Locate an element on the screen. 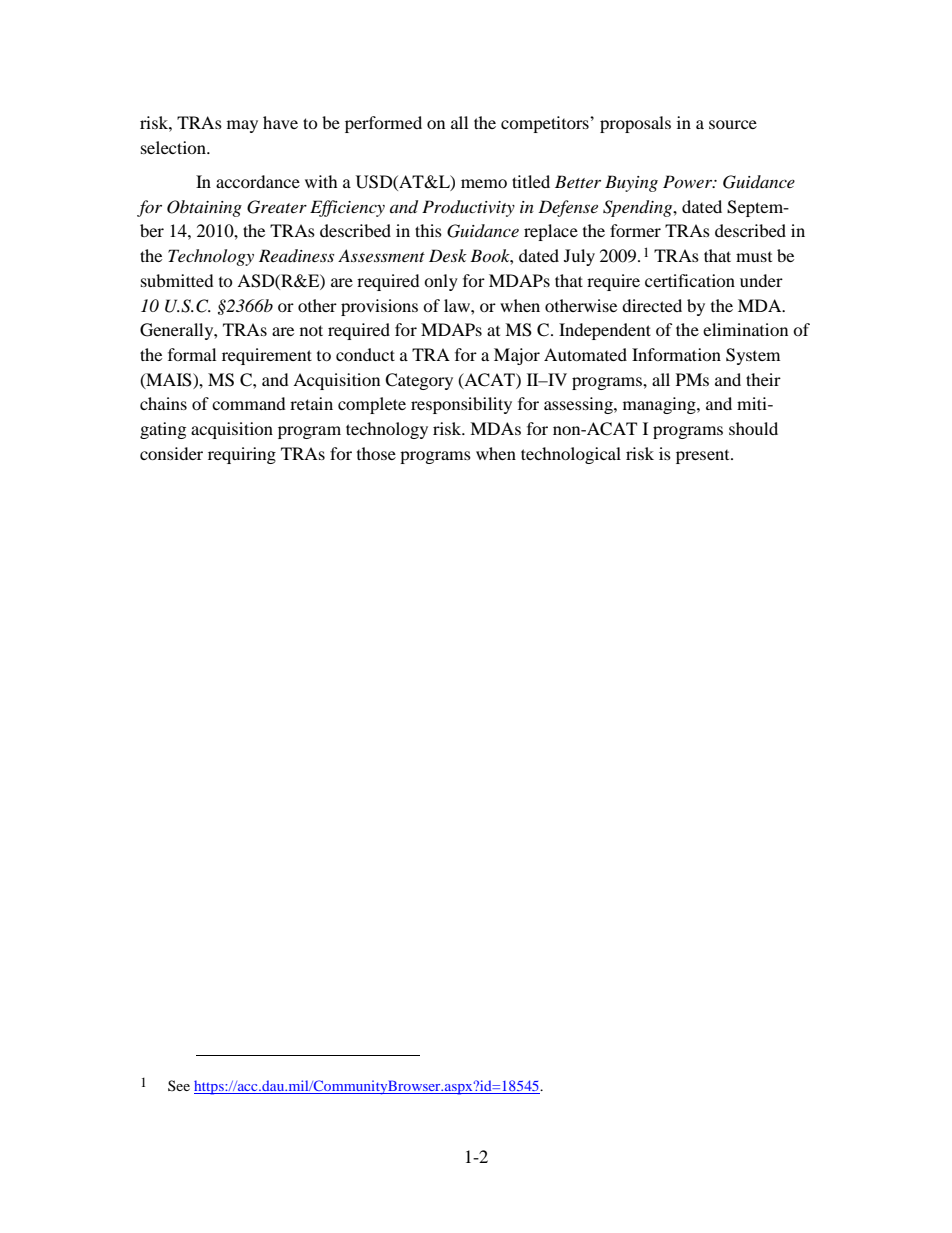 This screenshot has height=1233, width=952. responsibility is located at coordinates (461, 405).
